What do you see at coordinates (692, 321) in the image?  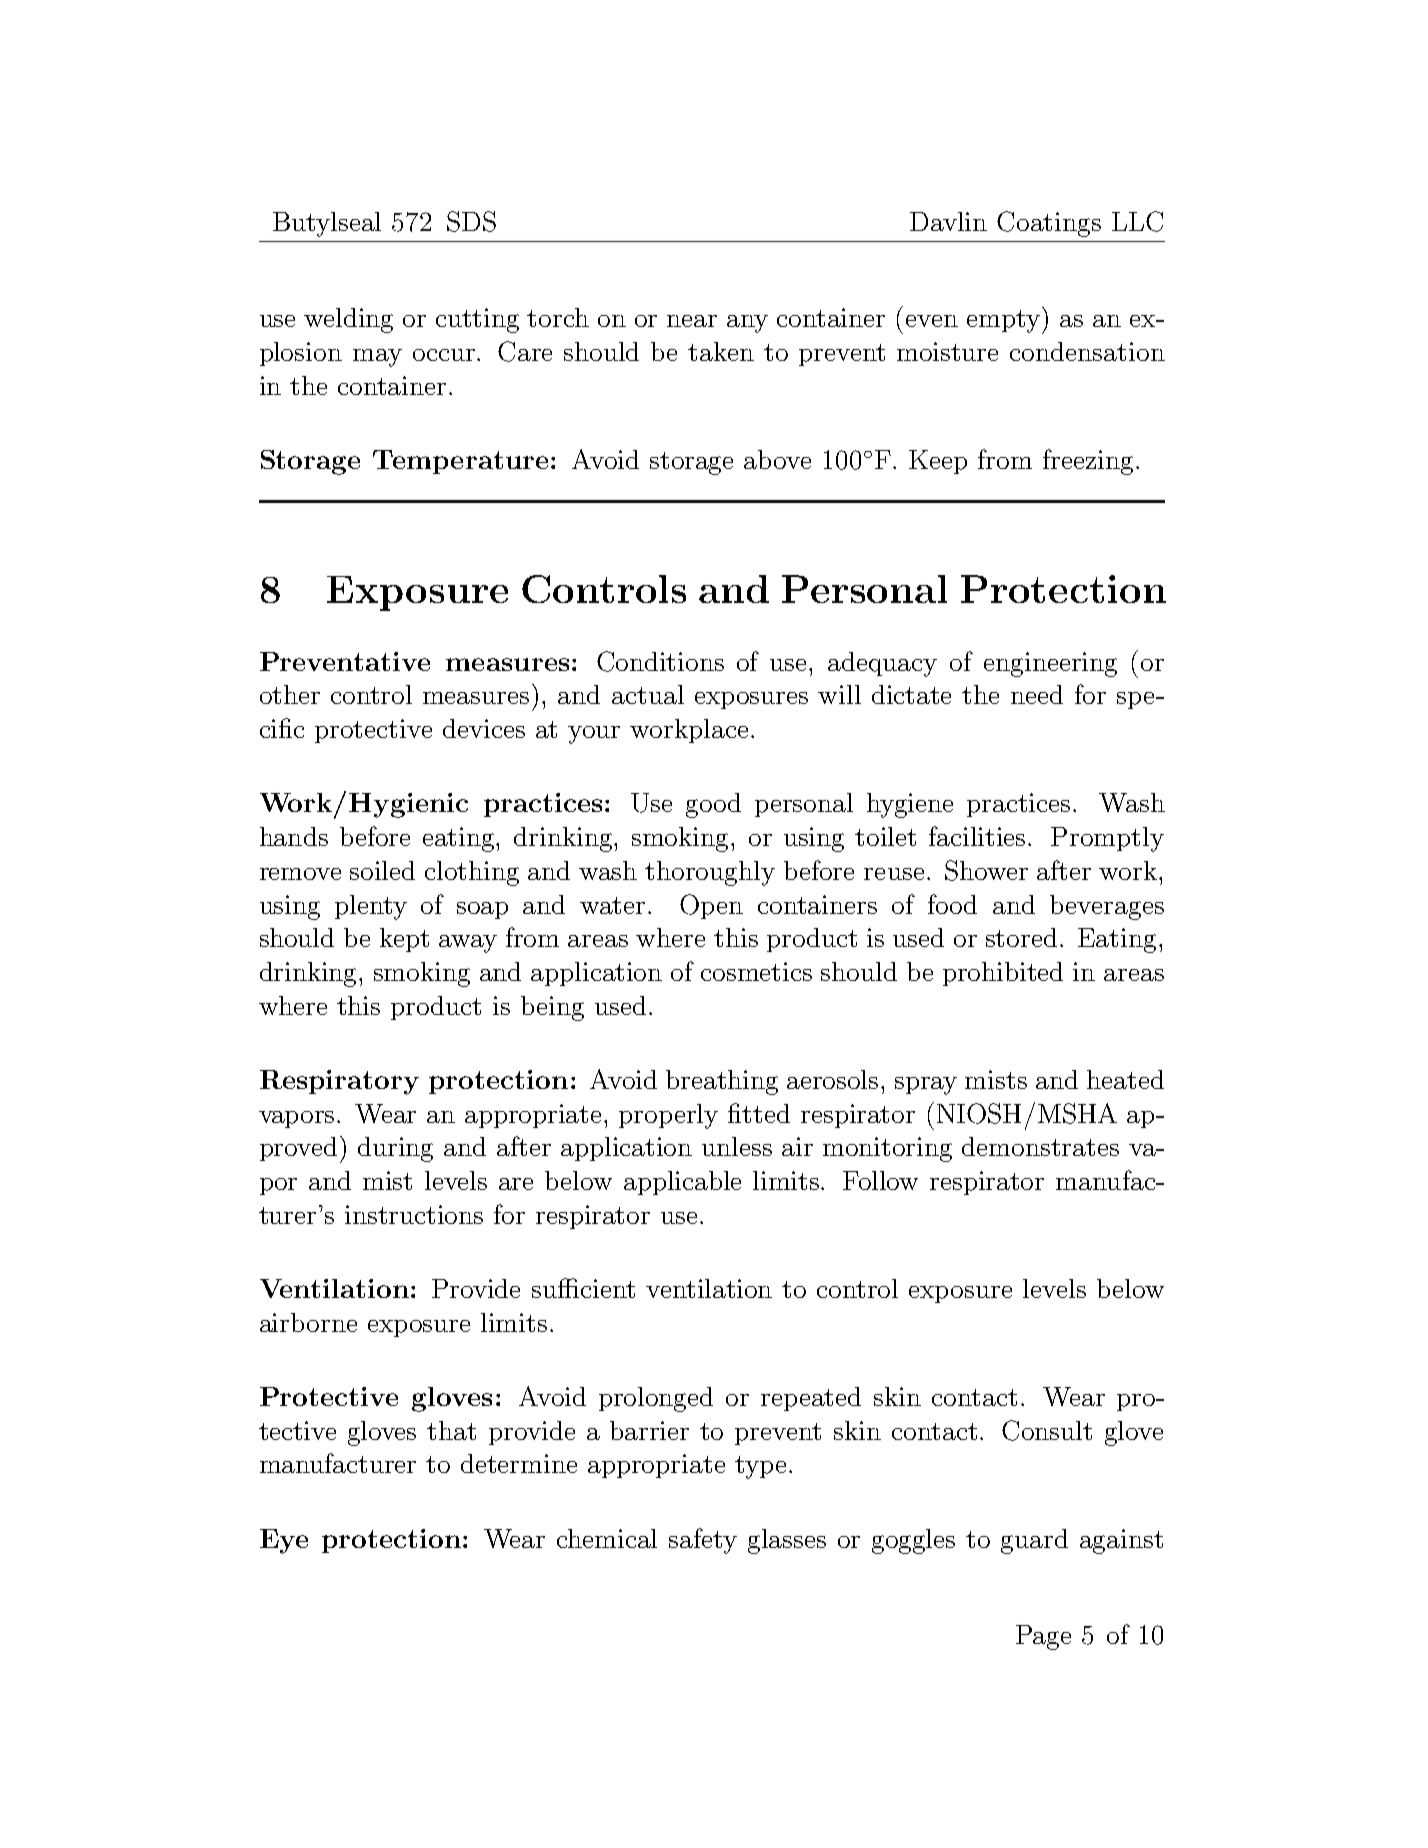 I see `near` at bounding box center [692, 321].
